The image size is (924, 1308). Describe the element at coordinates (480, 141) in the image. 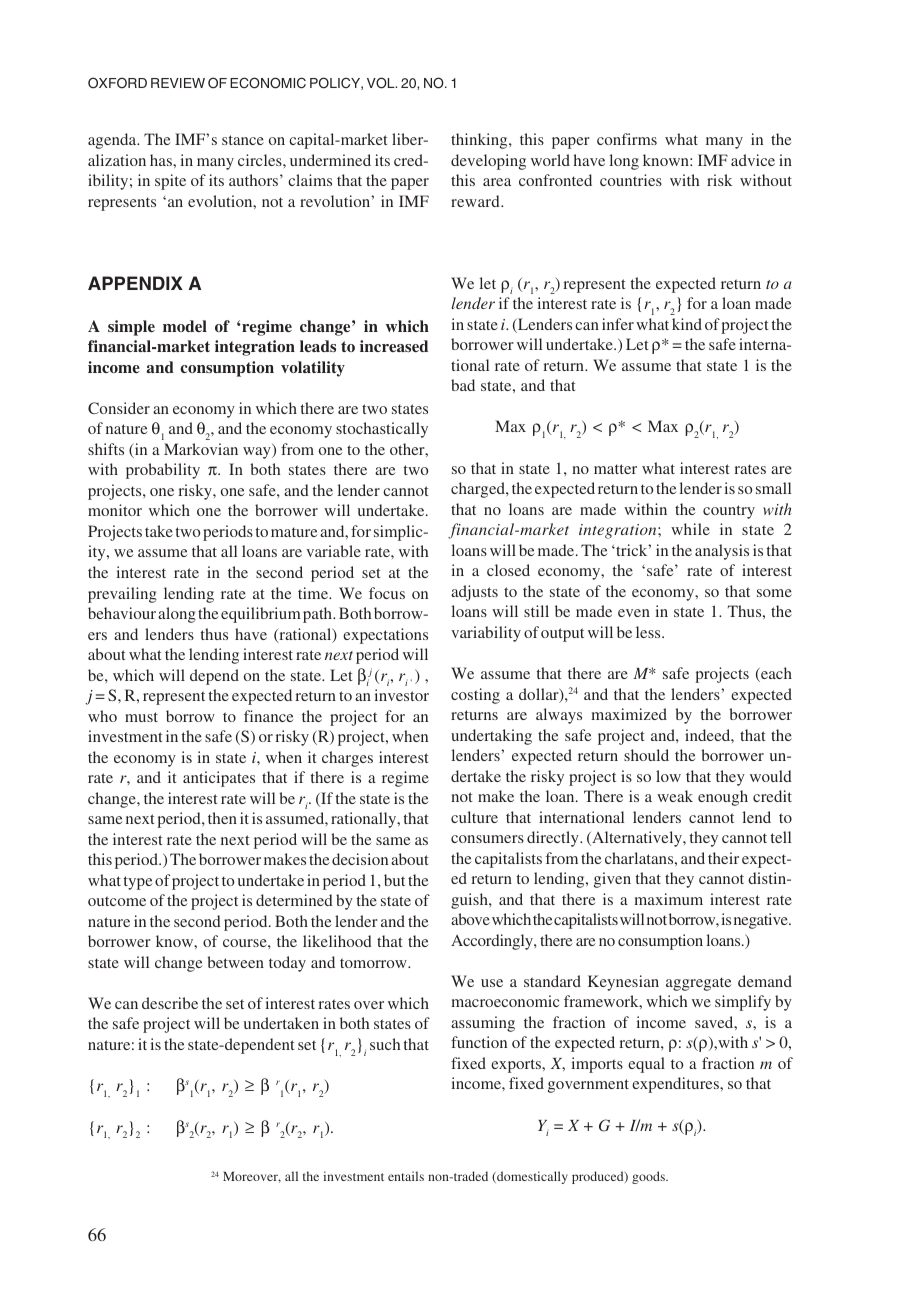

I see `thinking` at that location.
